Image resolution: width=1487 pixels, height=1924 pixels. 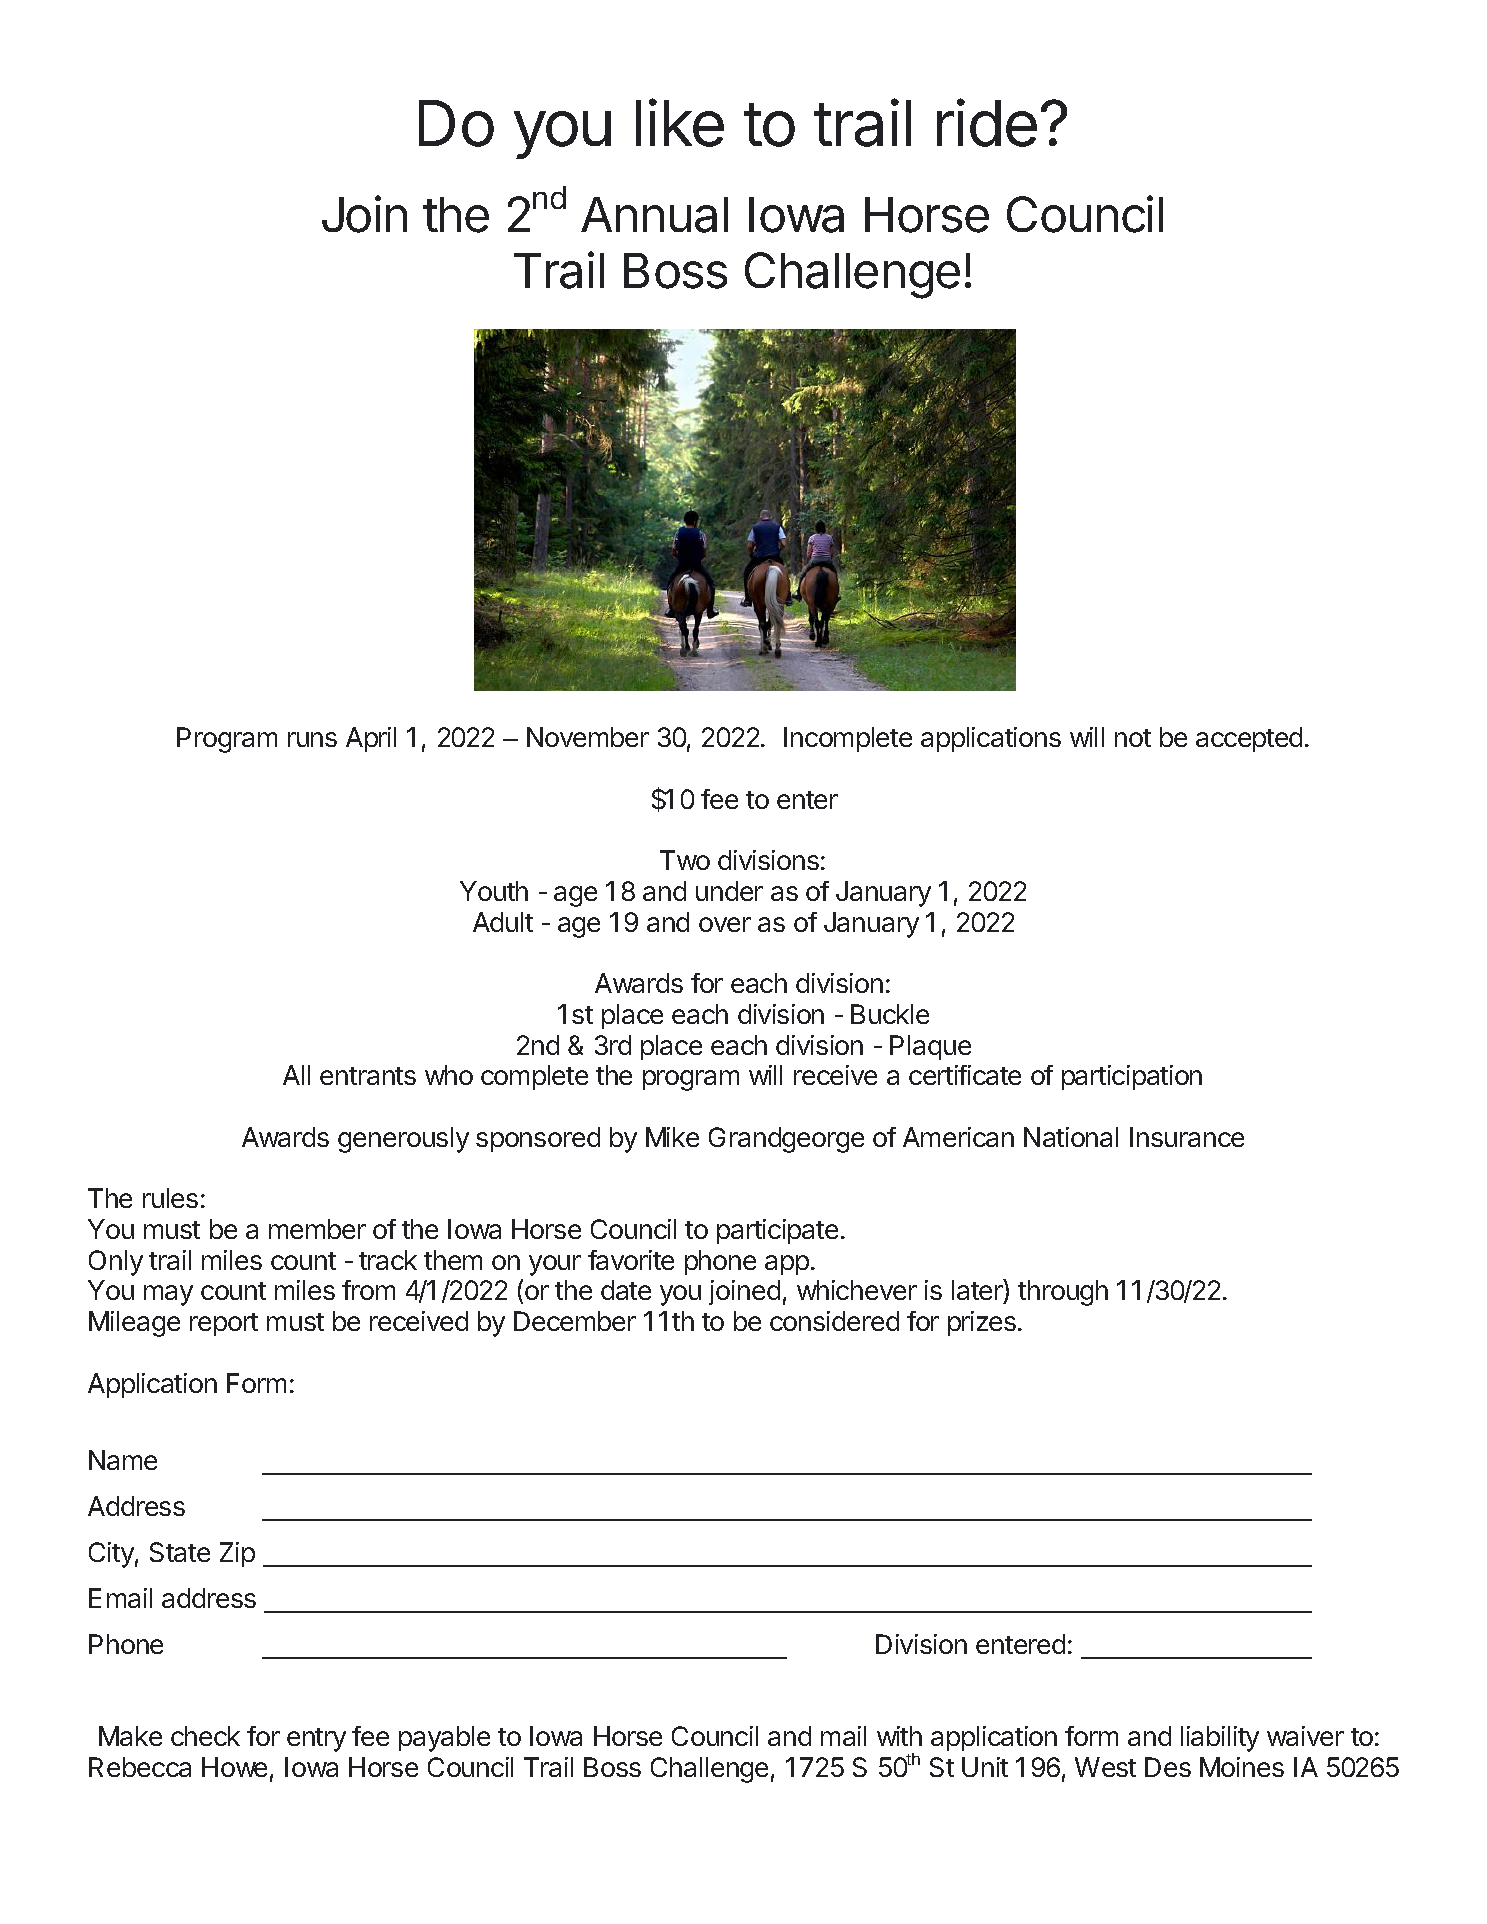 I want to click on like, so click(x=680, y=122).
